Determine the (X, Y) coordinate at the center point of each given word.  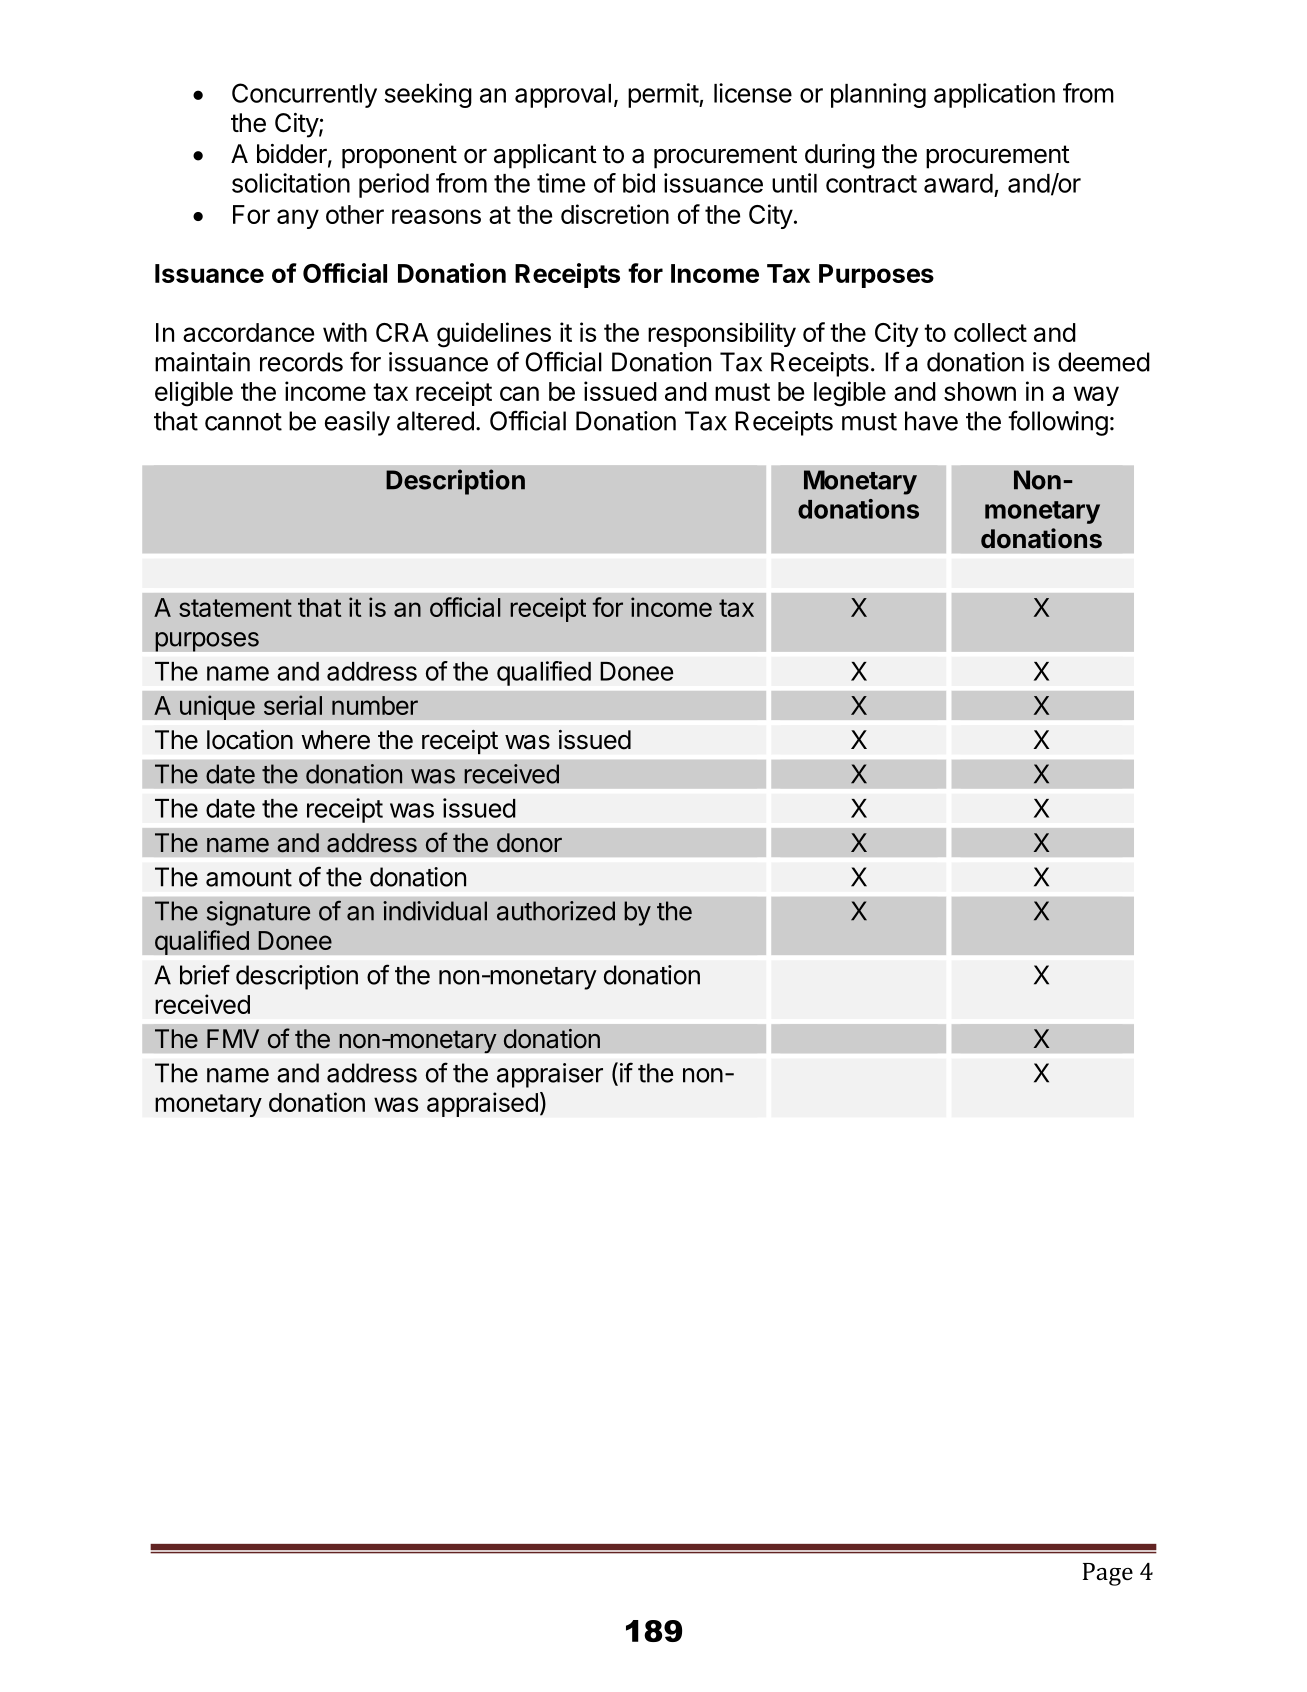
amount (249, 878)
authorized (556, 911)
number (375, 705)
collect (990, 332)
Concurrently (304, 95)
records (301, 362)
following (1058, 423)
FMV (233, 1038)
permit (664, 95)
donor (529, 843)
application (994, 95)
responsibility (722, 334)
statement (235, 608)
